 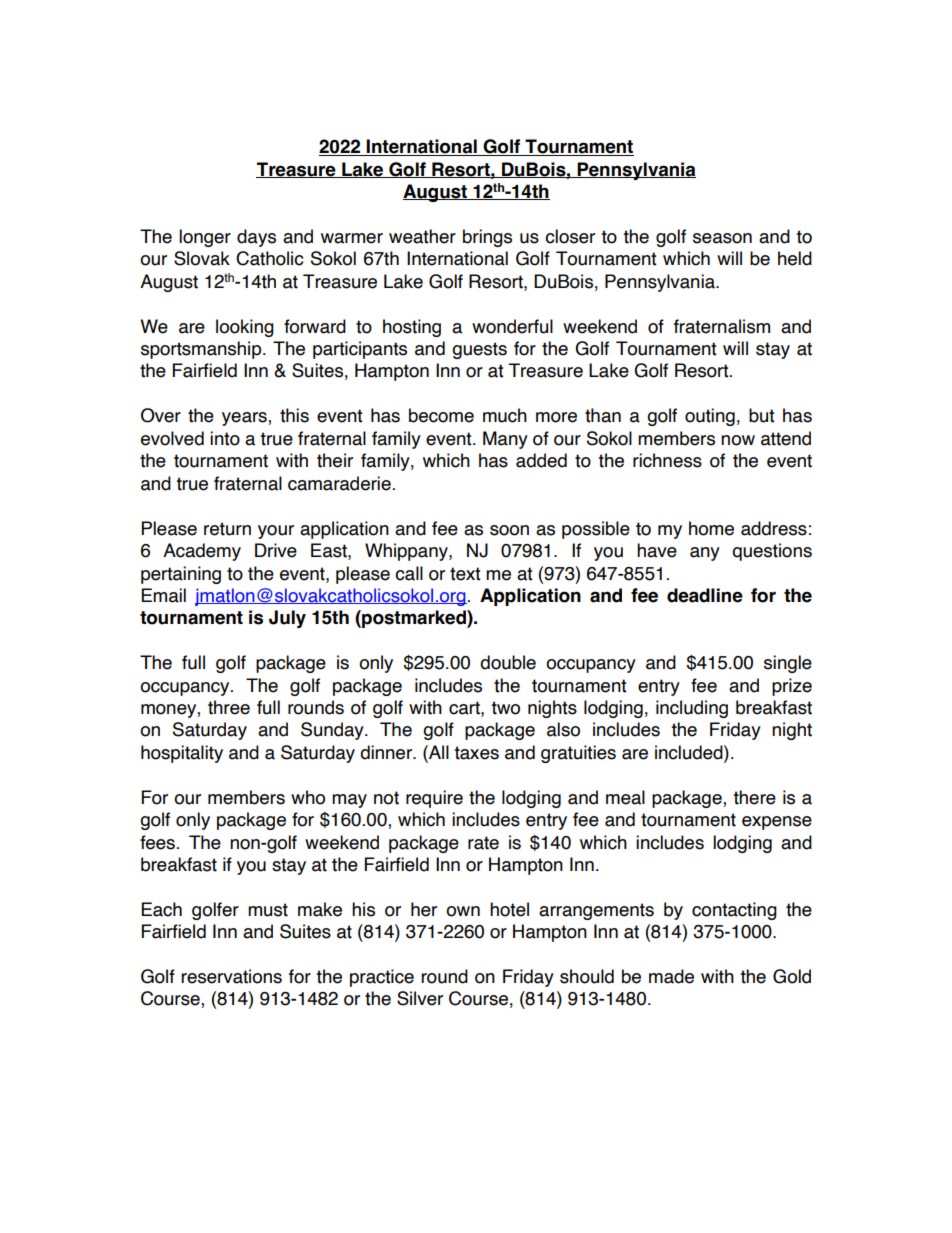 What do you see at coordinates (692, 709) in the screenshot?
I see `including` at bounding box center [692, 709].
